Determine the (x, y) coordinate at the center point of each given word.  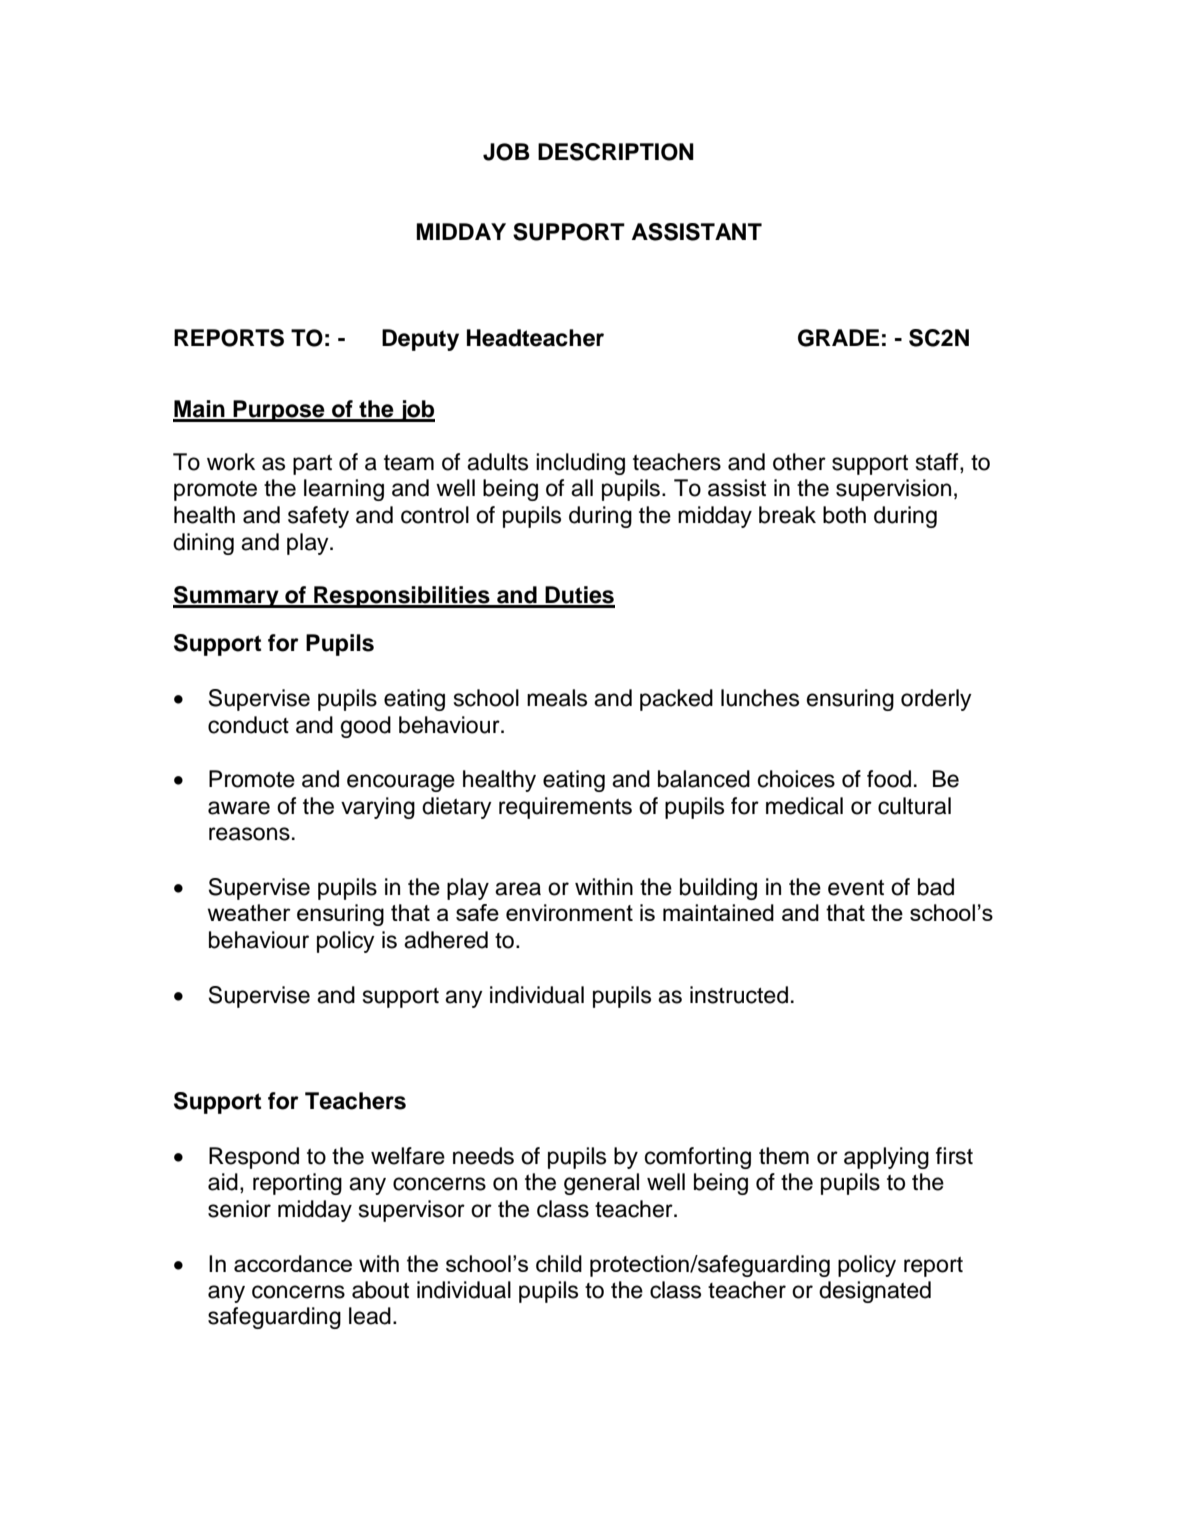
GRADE (838, 338)
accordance (293, 1263)
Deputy (420, 340)
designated (875, 1292)
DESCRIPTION (616, 152)
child (559, 1263)
